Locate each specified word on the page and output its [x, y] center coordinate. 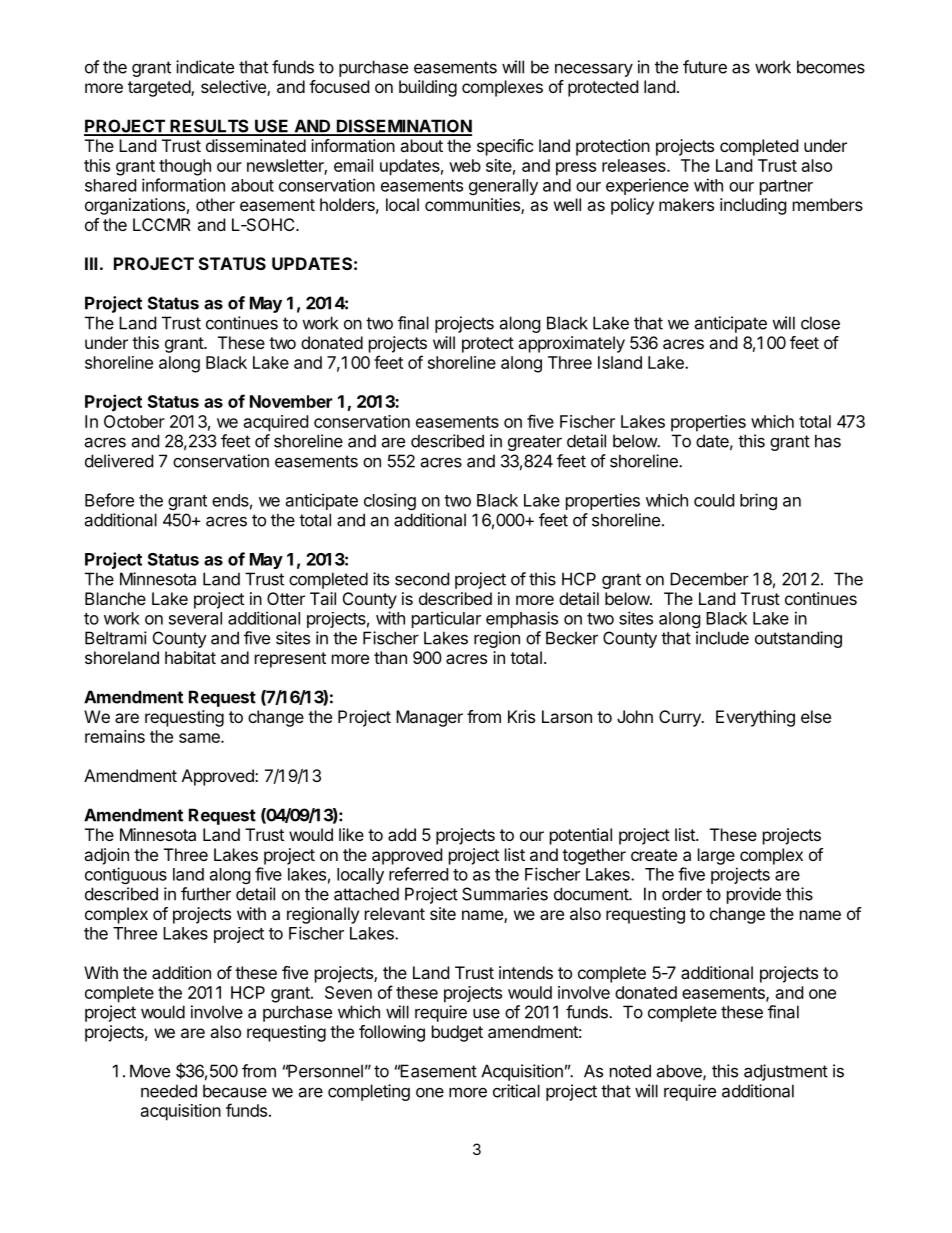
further [206, 894]
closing [390, 501]
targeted [160, 88]
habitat [190, 657]
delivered [119, 461]
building [428, 88]
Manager [429, 718]
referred [418, 874]
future [705, 67]
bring [758, 501]
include [722, 638]
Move [150, 1071]
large [716, 856]
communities [473, 206]
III [91, 263]
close [820, 323]
